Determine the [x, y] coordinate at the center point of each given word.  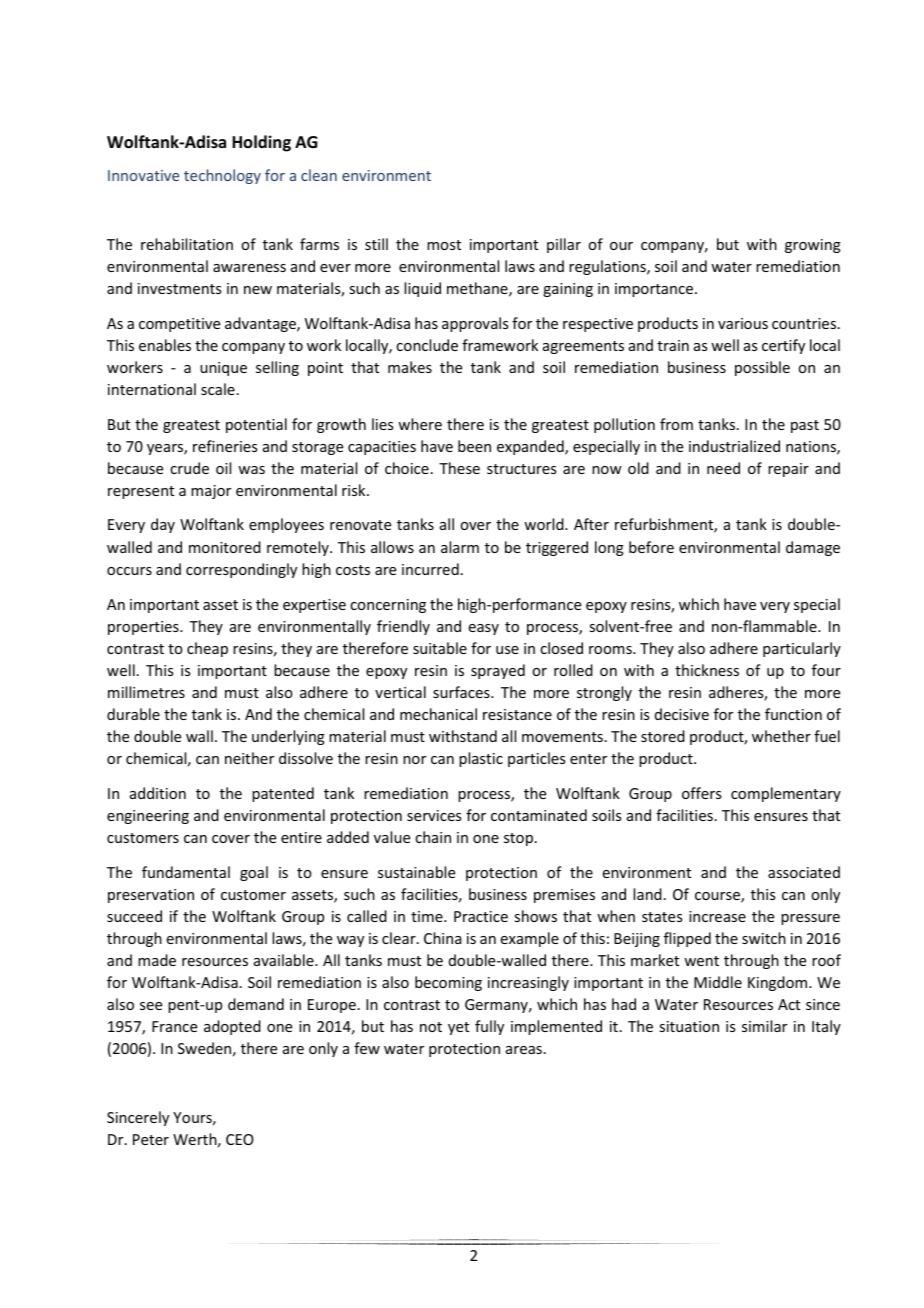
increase [717, 916]
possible [762, 368]
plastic [481, 759]
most [444, 245]
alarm [460, 547]
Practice [481, 916]
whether [781, 736]
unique [223, 369]
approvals [475, 324]
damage [813, 548]
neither [249, 758]
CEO [240, 1139]
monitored [225, 547]
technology [222, 176]
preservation [151, 896]
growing [813, 246]
